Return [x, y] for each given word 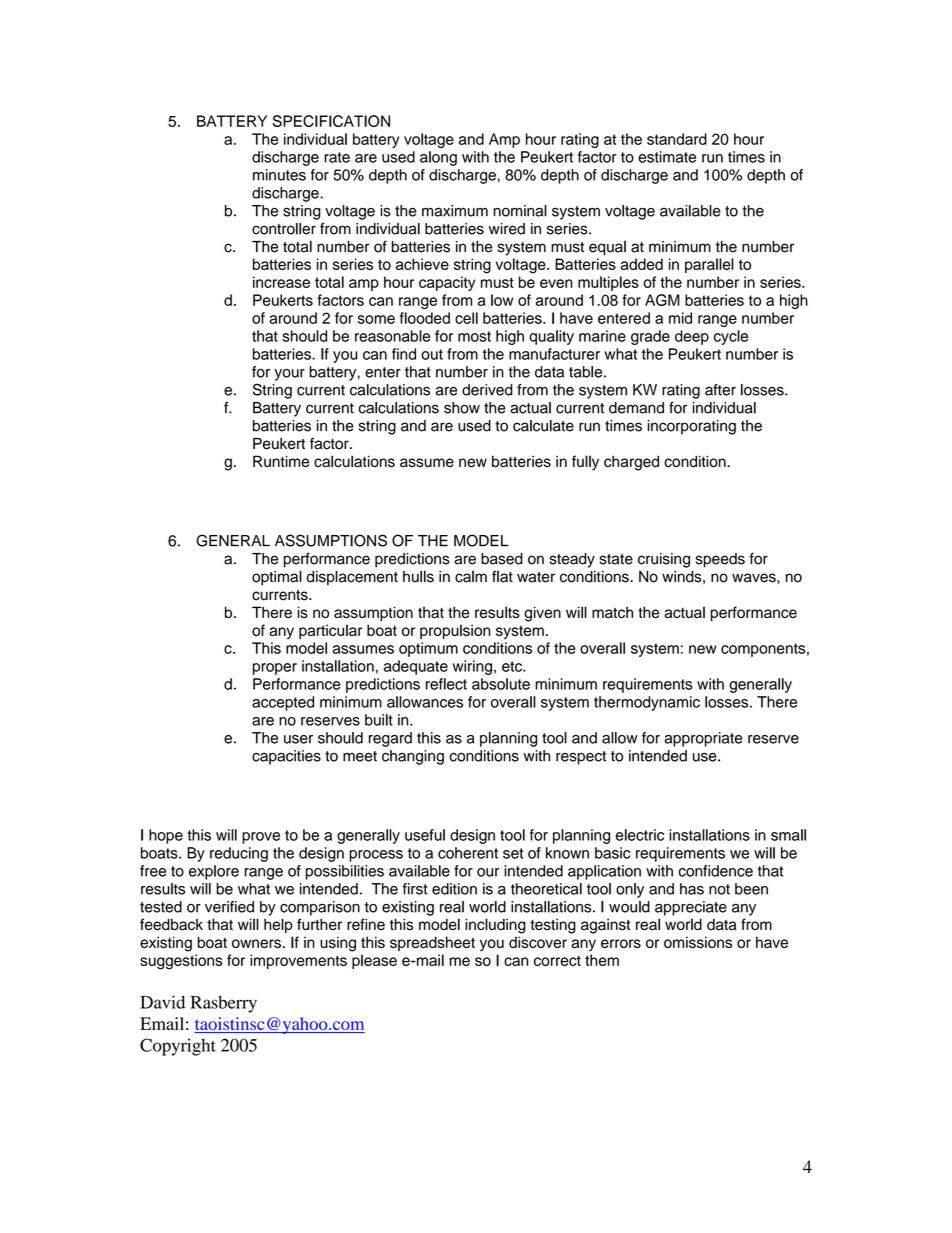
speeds [720, 560]
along [438, 158]
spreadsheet [432, 943]
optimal [277, 578]
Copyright [178, 1047]
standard [677, 139]
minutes [279, 175]
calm [471, 576]
